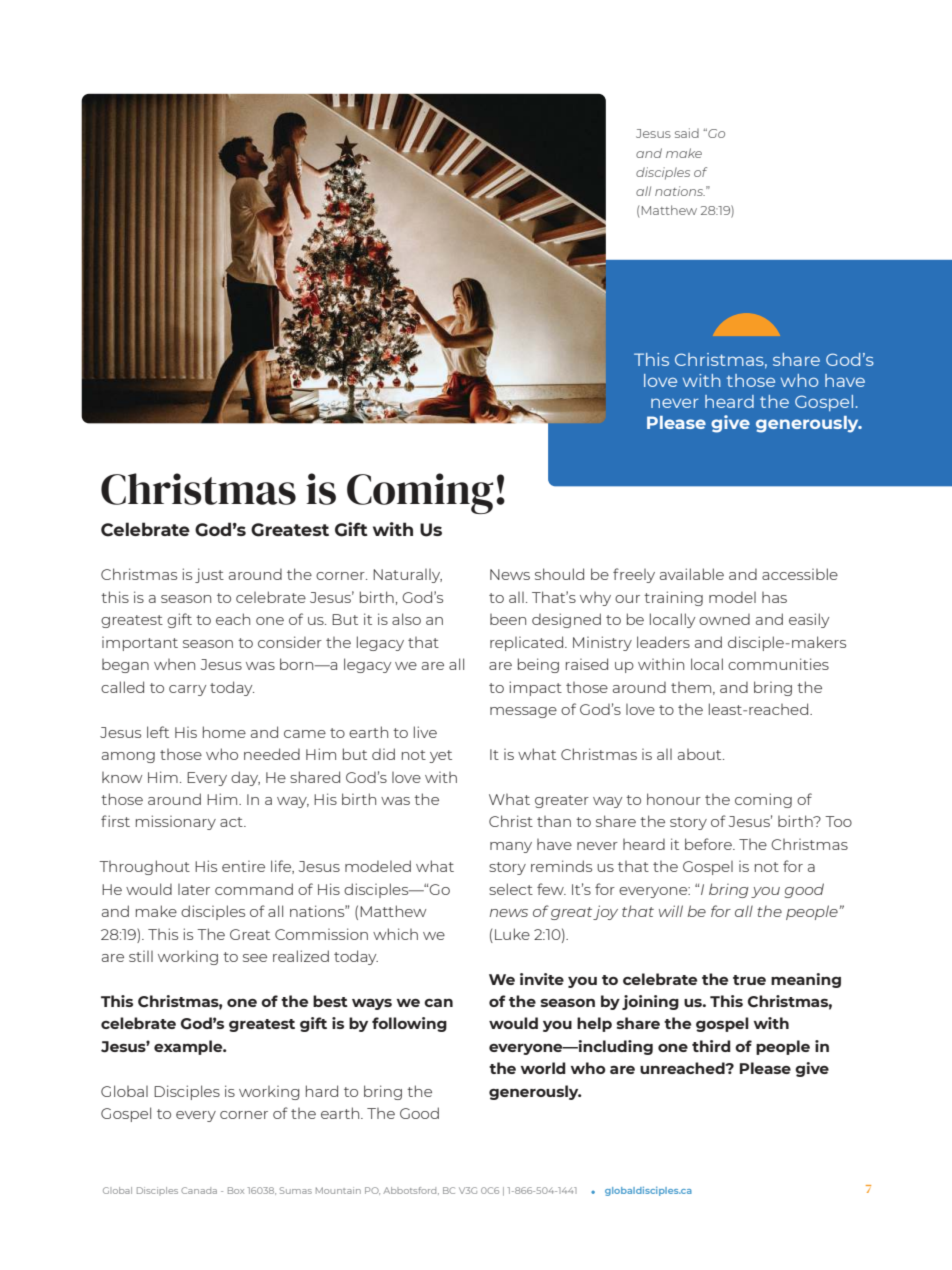  I want to click on communities, so click(778, 664).
